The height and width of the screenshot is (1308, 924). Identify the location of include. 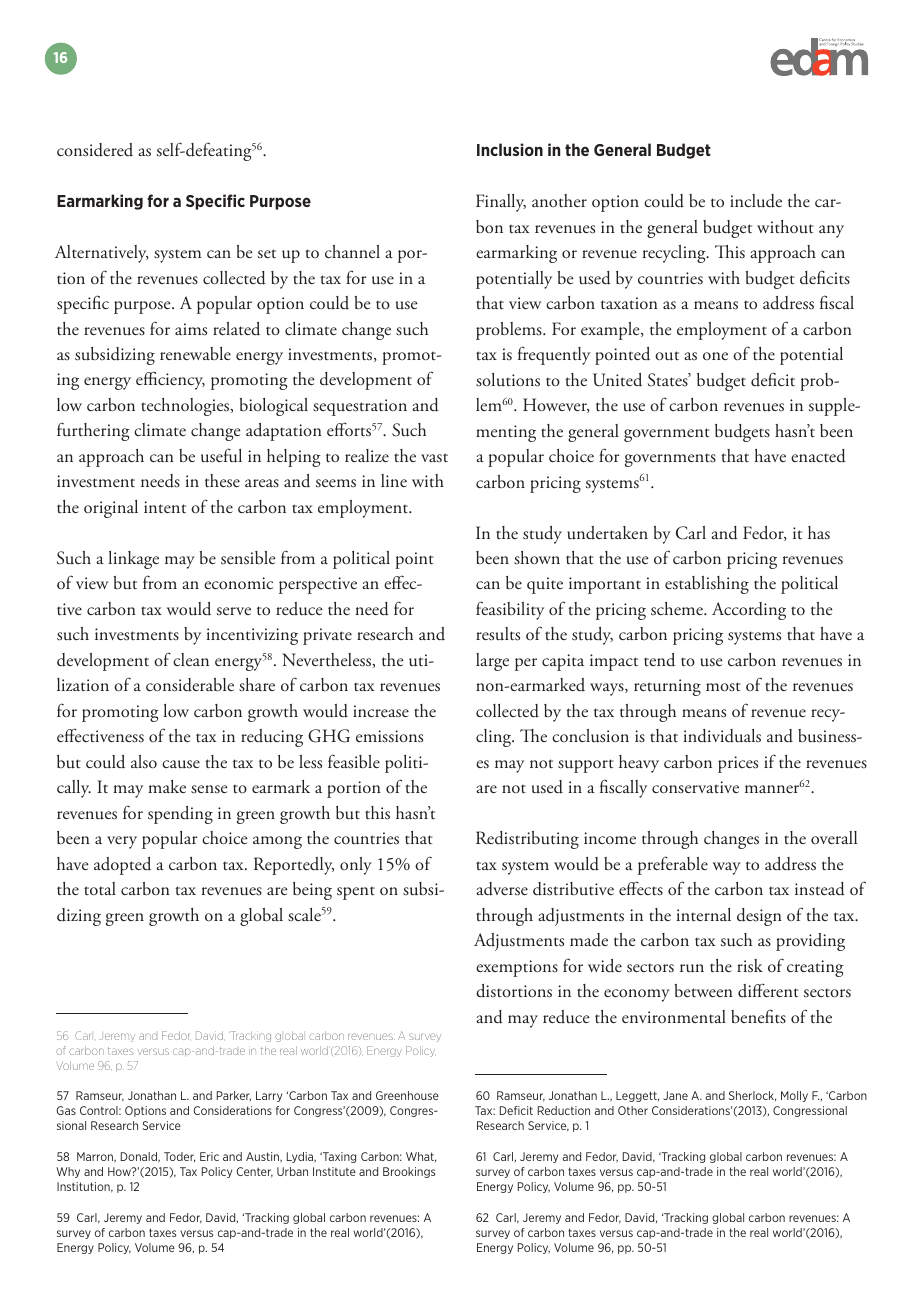
(756, 201).
